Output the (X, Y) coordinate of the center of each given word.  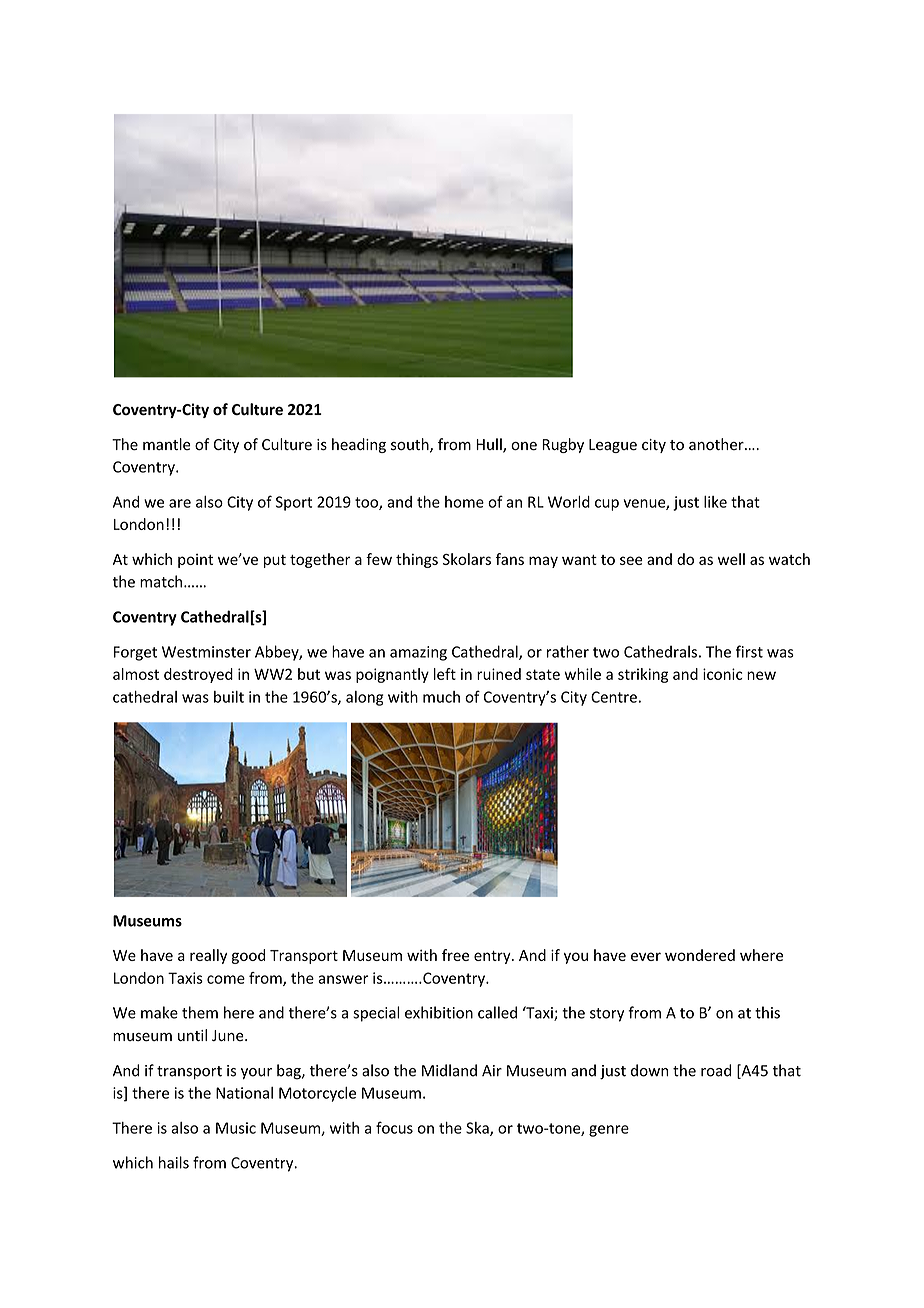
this (767, 1012)
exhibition (439, 1012)
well (731, 559)
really (208, 956)
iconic (723, 674)
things (417, 560)
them (200, 1012)
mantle (167, 444)
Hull (490, 445)
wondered (700, 955)
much (441, 697)
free (455, 955)
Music (236, 1128)
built (229, 697)
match (162, 581)
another (717, 444)
